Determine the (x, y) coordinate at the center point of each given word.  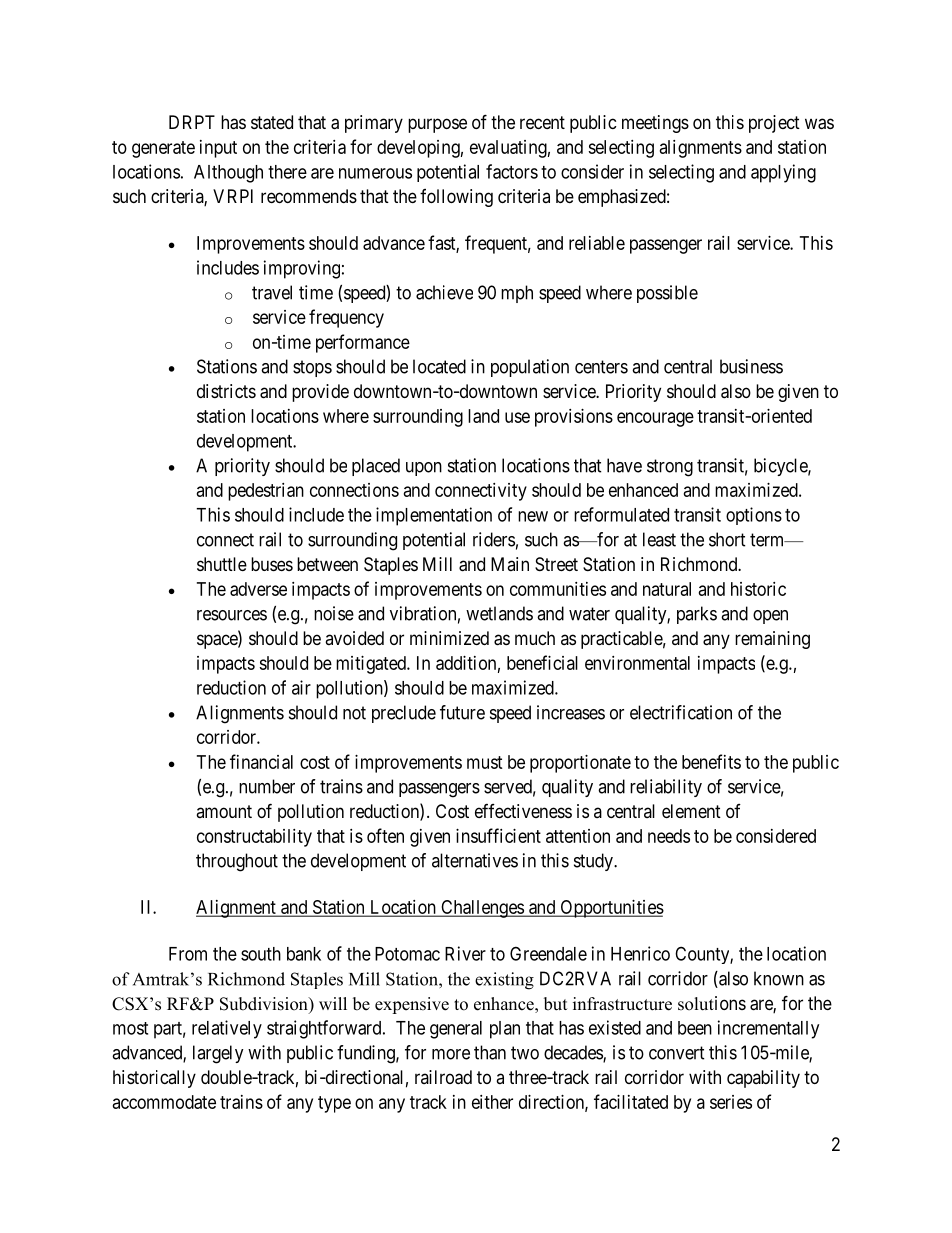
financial (261, 761)
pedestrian (266, 492)
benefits (711, 761)
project (774, 124)
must (485, 762)
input (218, 149)
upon (424, 469)
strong (670, 468)
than (490, 1052)
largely (218, 1054)
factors (512, 171)
